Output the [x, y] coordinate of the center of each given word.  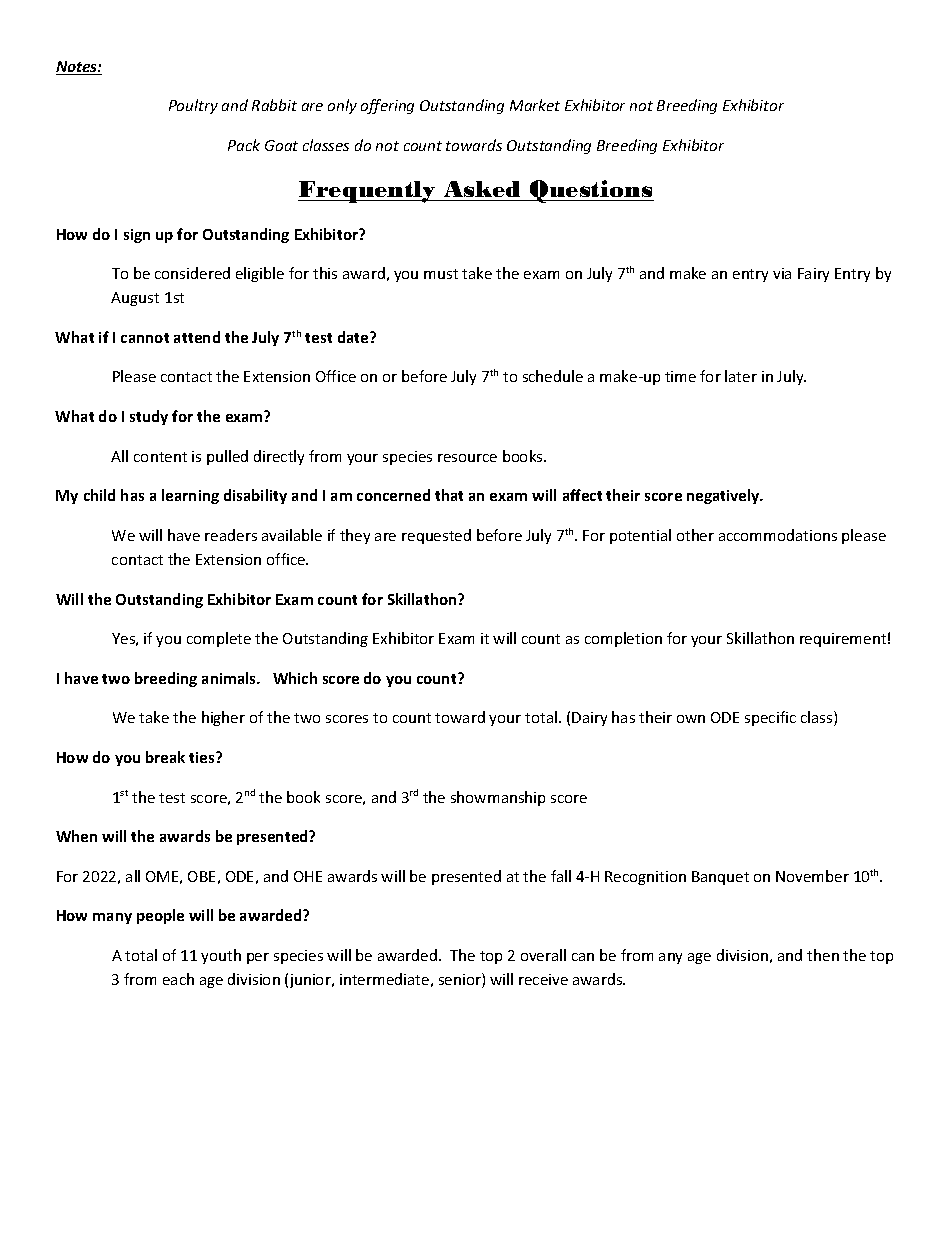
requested [436, 536]
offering [387, 106]
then [823, 955]
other [695, 535]
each [178, 979]
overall [543, 955]
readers [231, 535]
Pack [244, 145]
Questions [591, 191]
